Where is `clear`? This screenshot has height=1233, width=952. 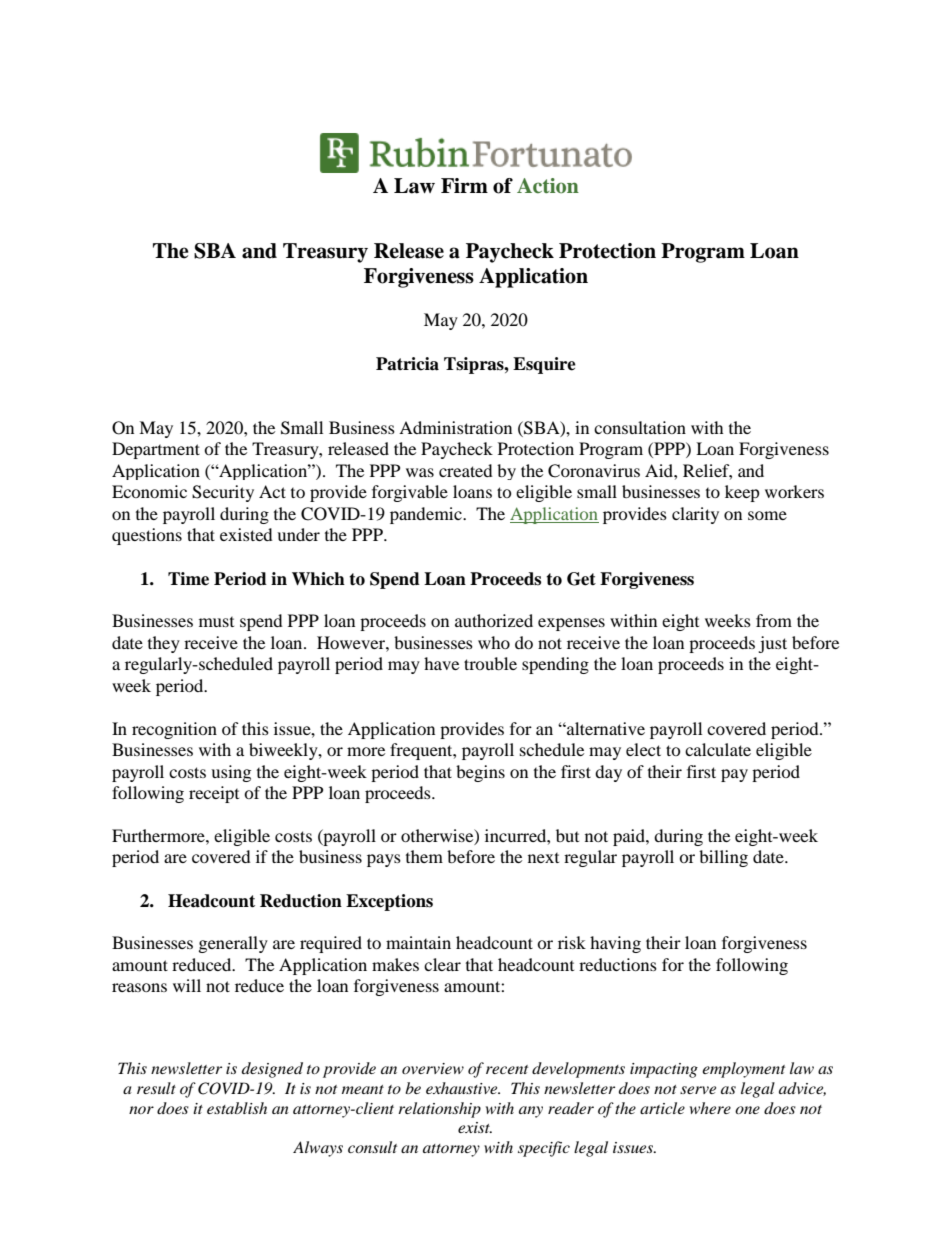 clear is located at coordinates (442, 964).
